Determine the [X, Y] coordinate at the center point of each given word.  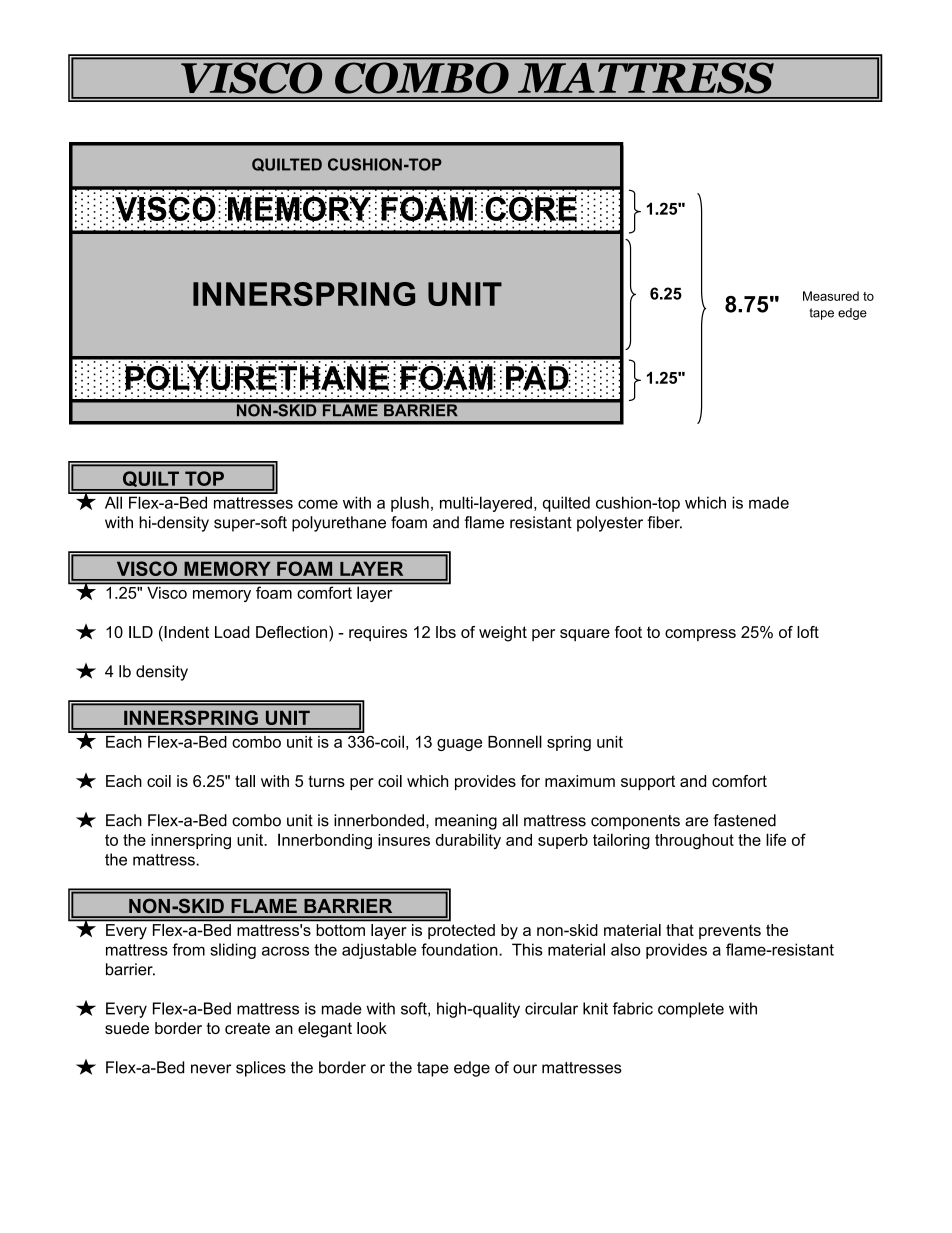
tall [245, 781]
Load [232, 632]
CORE [531, 208]
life [776, 839]
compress [700, 635]
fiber [664, 522]
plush [410, 504]
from [188, 949]
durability [468, 841]
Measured [831, 296]
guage [459, 745]
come [318, 504]
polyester [610, 524]
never [211, 1069]
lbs [446, 632]
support [648, 782]
